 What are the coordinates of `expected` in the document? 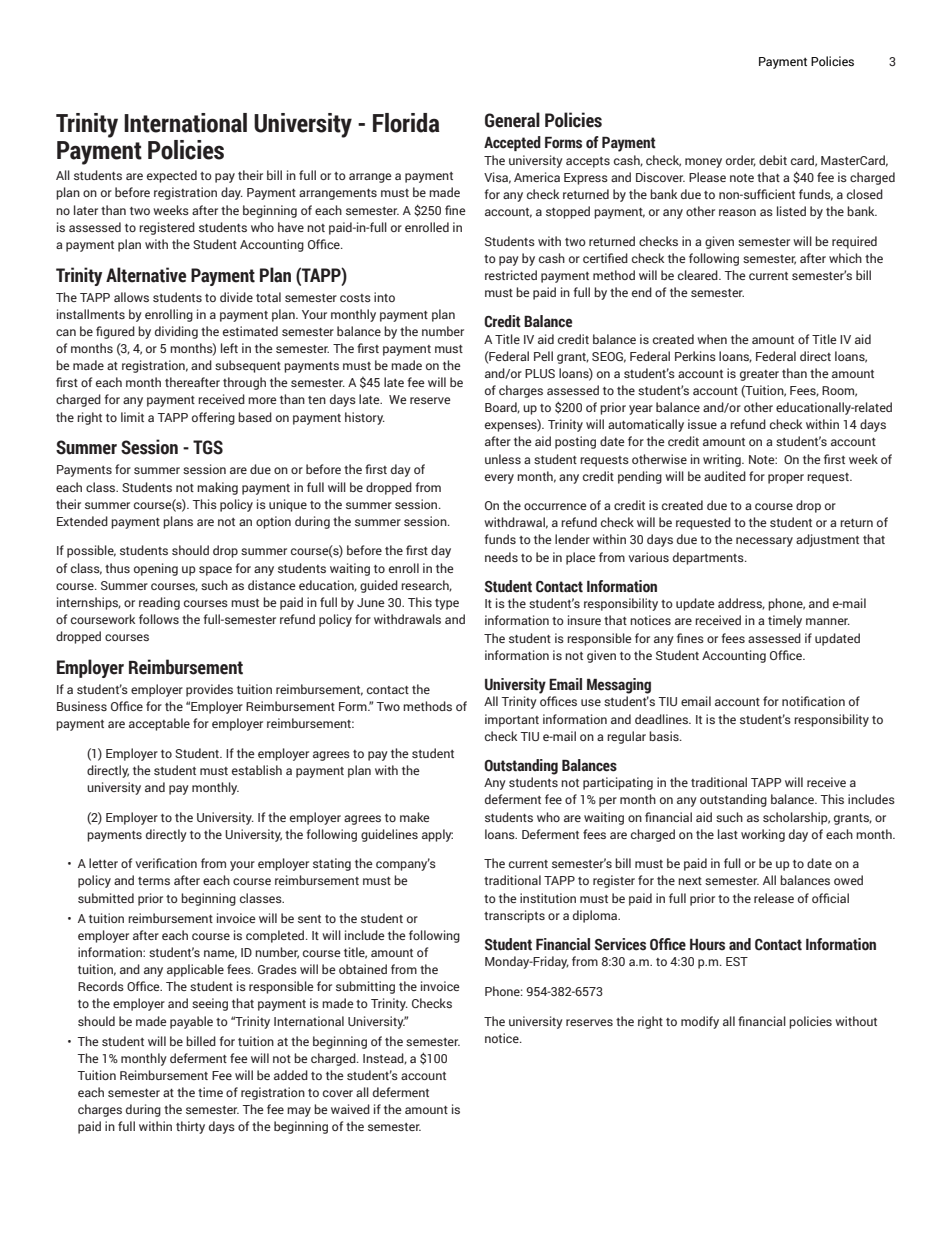 It's located at (172, 176).
